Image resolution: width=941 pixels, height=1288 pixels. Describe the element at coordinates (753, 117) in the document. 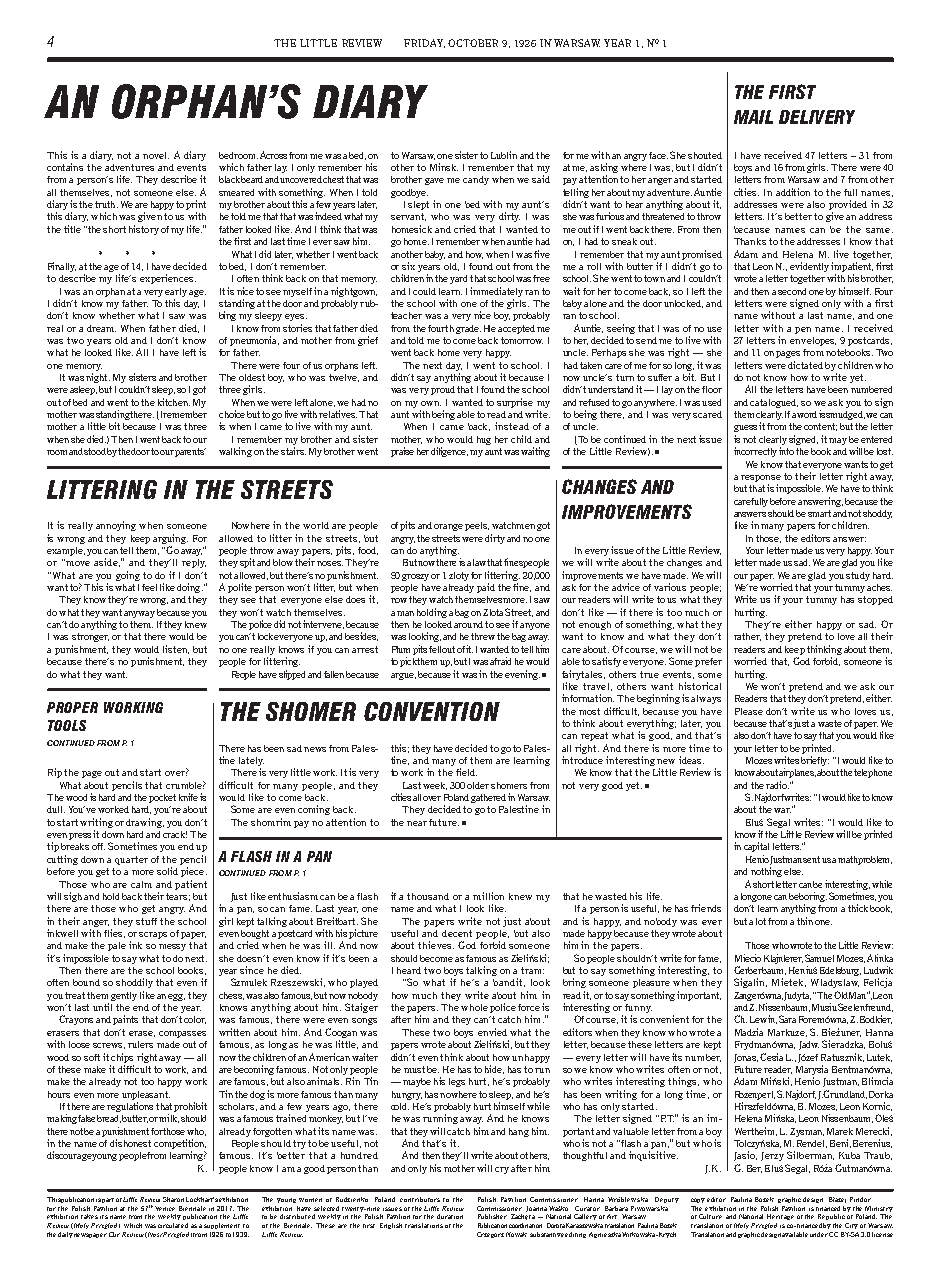

I see `mail` at that location.
